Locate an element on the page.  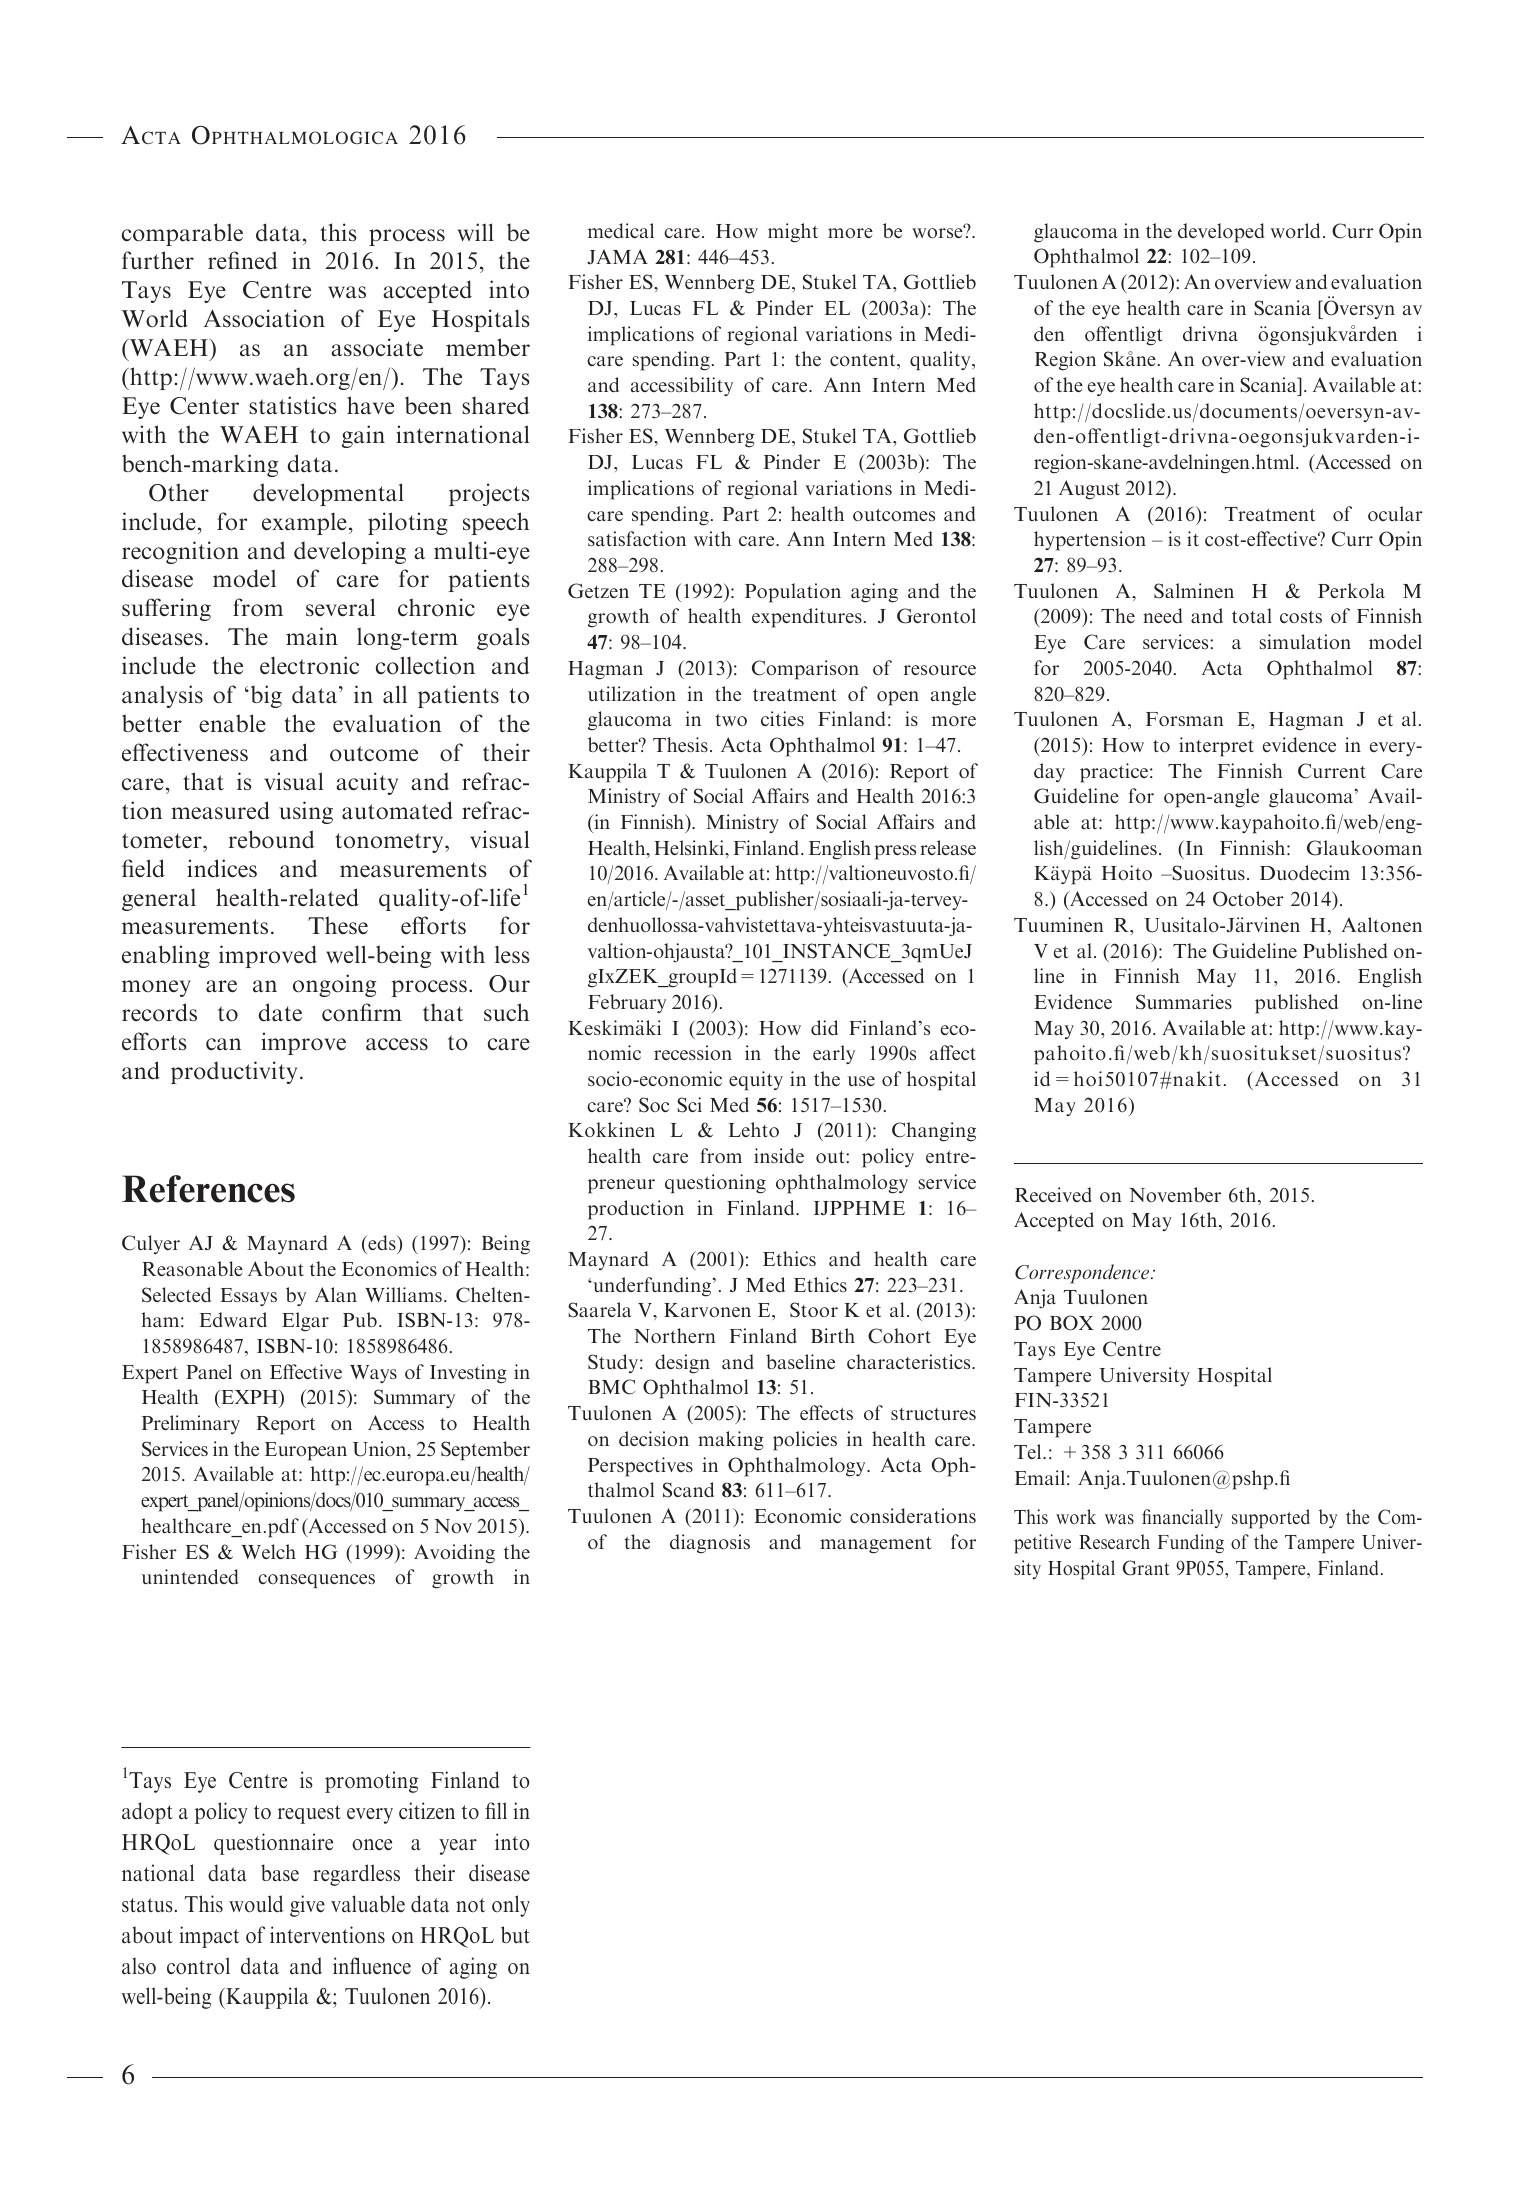
press is located at coordinates (895, 852).
